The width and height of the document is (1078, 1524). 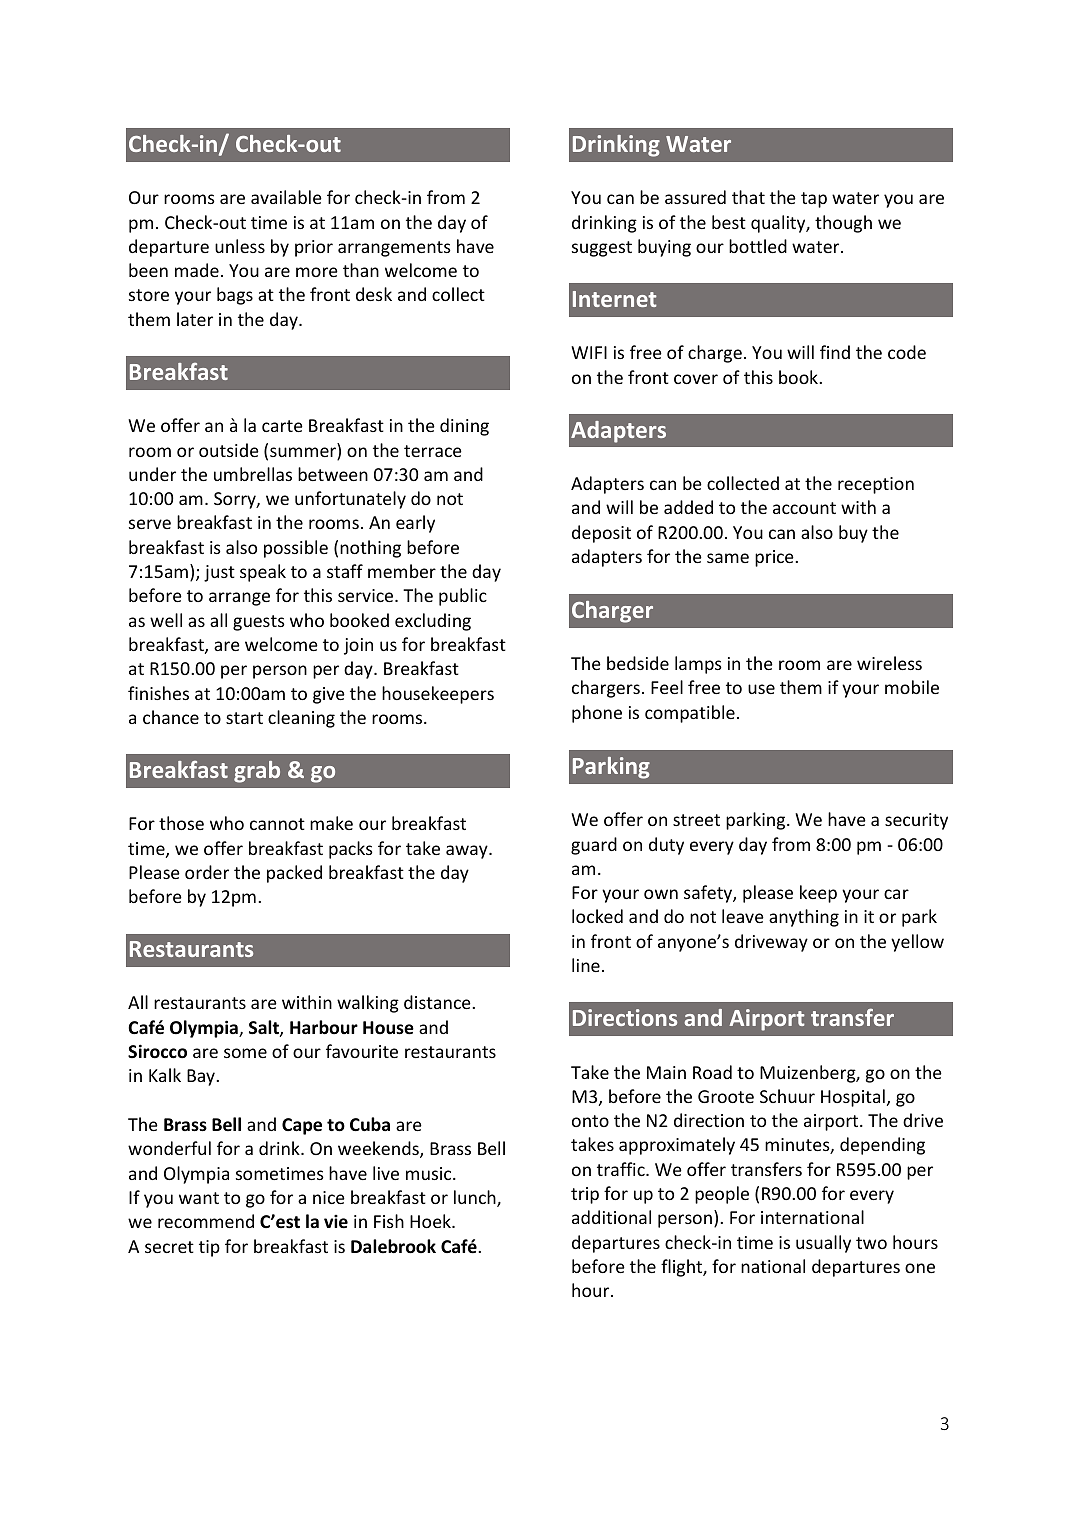 What do you see at coordinates (597, 714) in the document?
I see `phone` at bounding box center [597, 714].
